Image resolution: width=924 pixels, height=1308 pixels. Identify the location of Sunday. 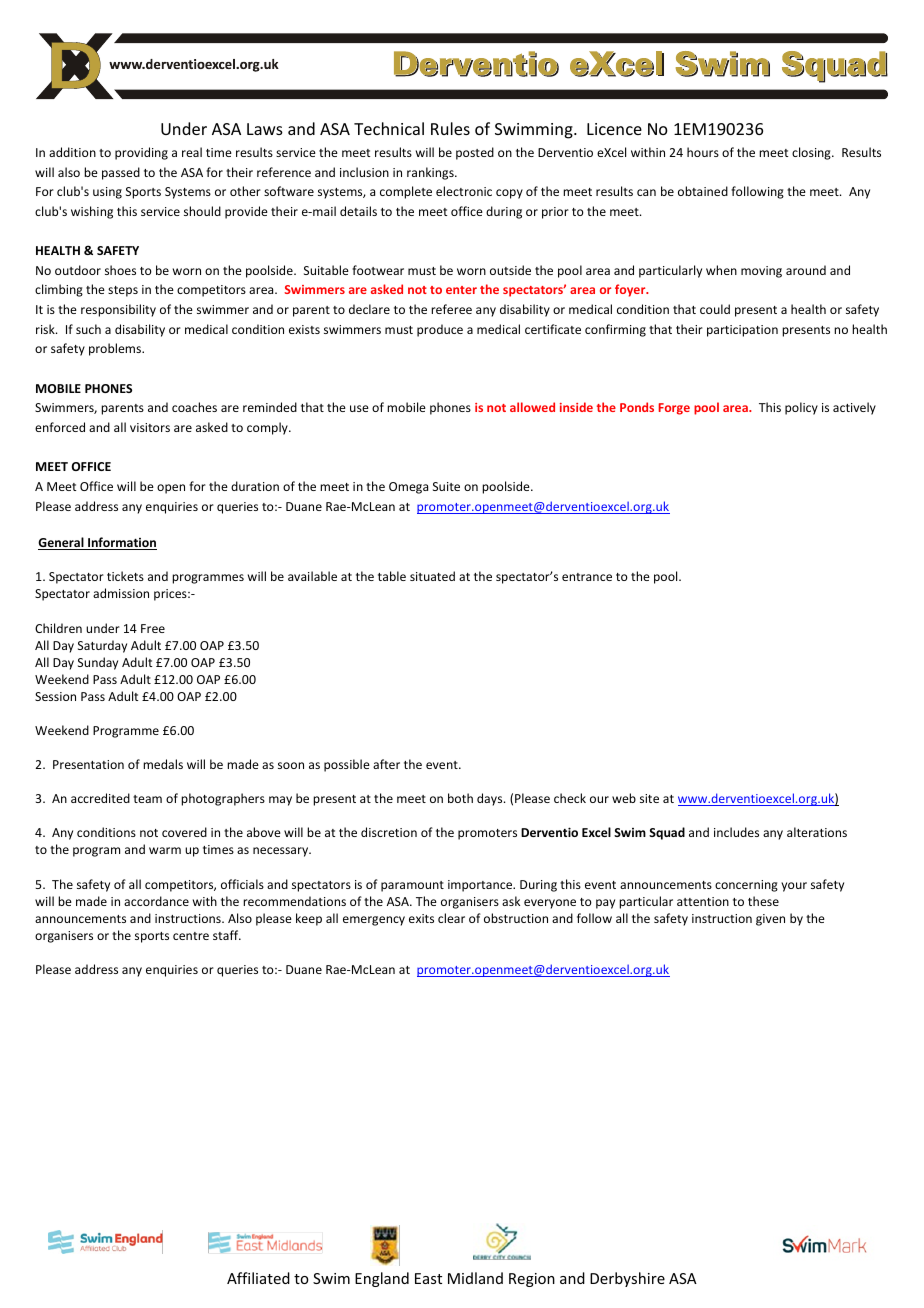
(98, 663).
